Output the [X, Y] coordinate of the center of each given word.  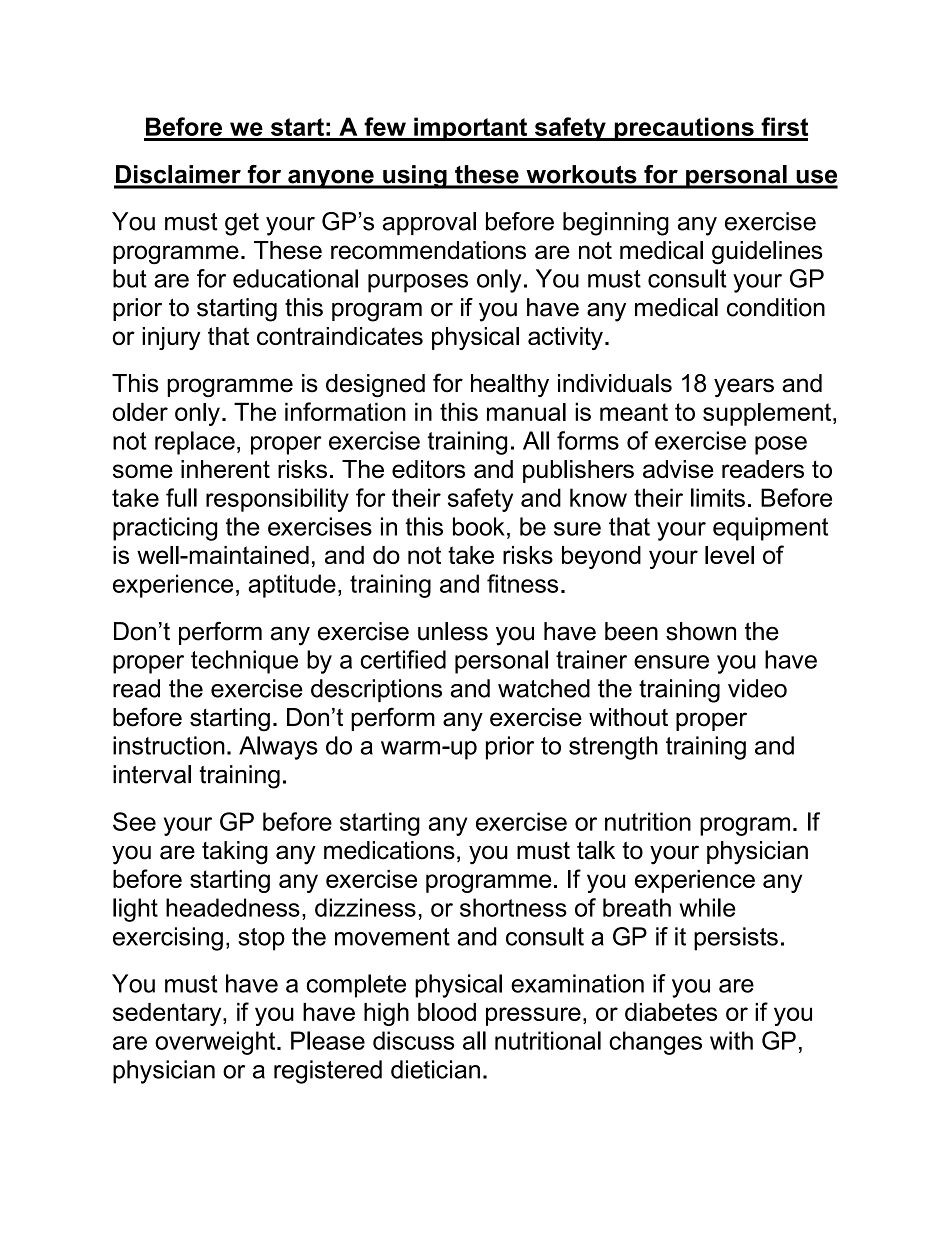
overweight [216, 1043]
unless [453, 631]
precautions [684, 129]
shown [701, 631]
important [471, 129]
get [242, 224]
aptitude [292, 586]
